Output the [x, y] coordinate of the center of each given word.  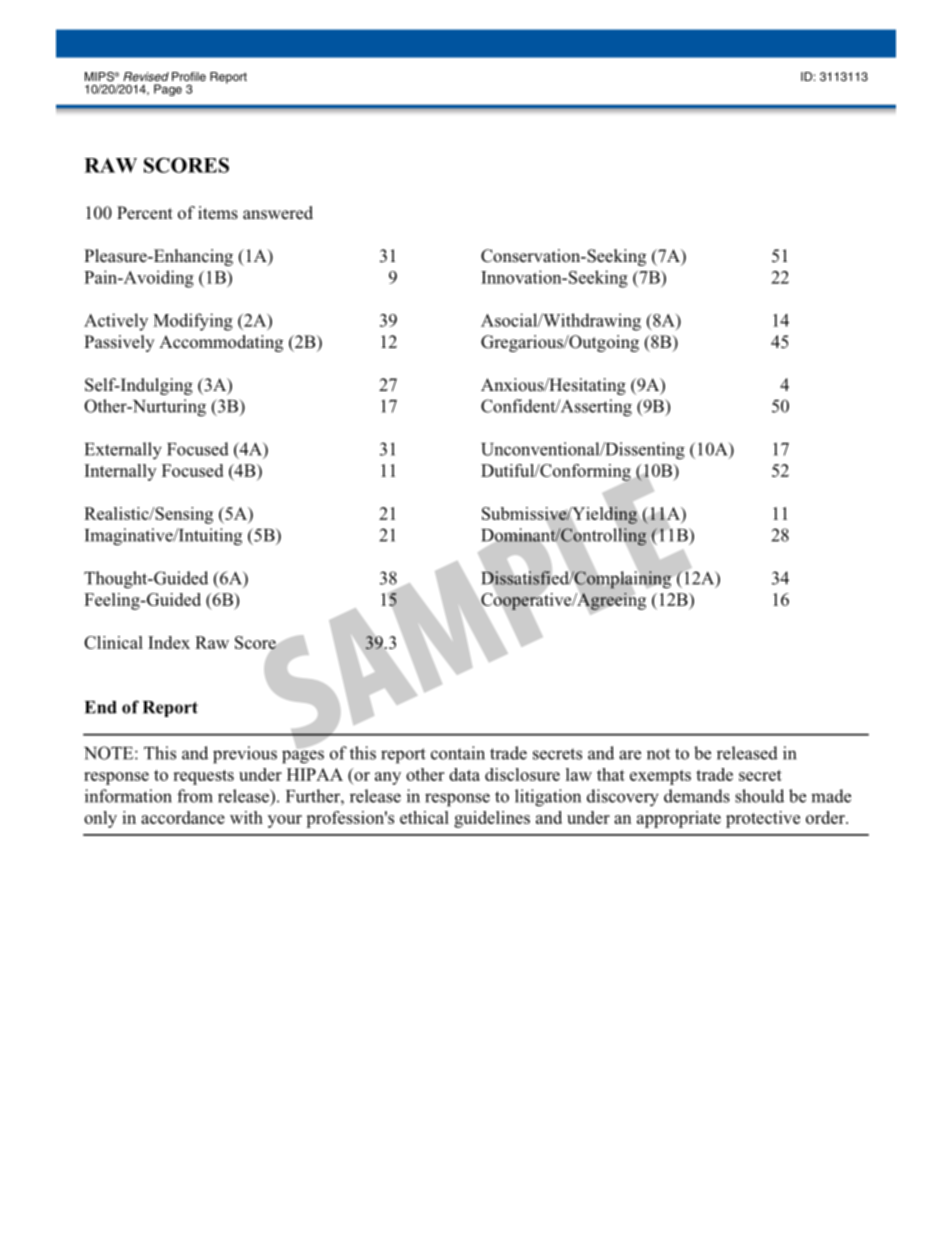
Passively [119, 343]
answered [278, 213]
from [195, 796]
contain [458, 753]
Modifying [193, 322]
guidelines [492, 819]
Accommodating [221, 343]
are [630, 755]
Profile [189, 76]
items [218, 213]
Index [169, 642]
